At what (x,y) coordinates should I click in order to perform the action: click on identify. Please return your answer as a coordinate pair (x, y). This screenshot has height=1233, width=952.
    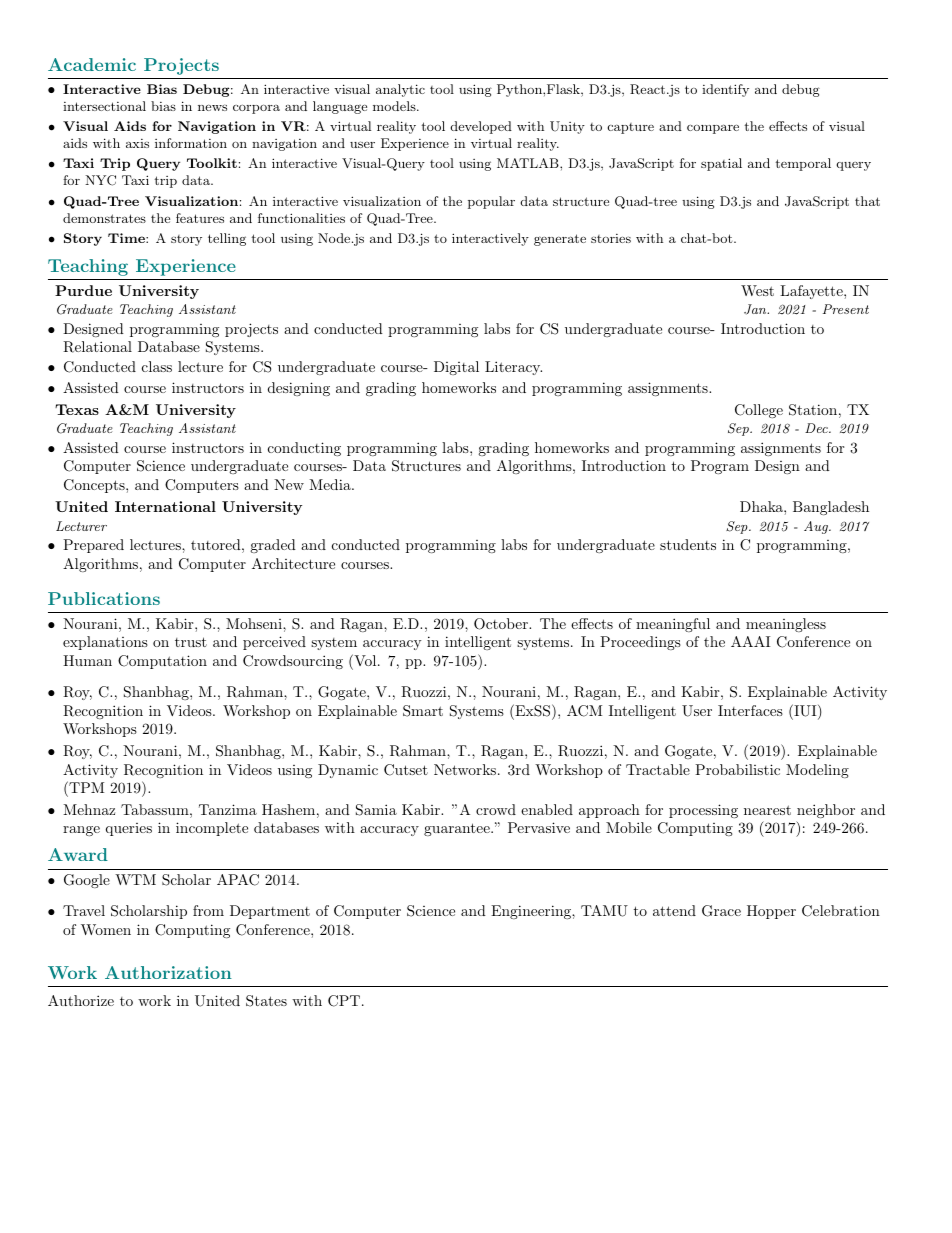
    Looking at the image, I should click on (725, 90).
